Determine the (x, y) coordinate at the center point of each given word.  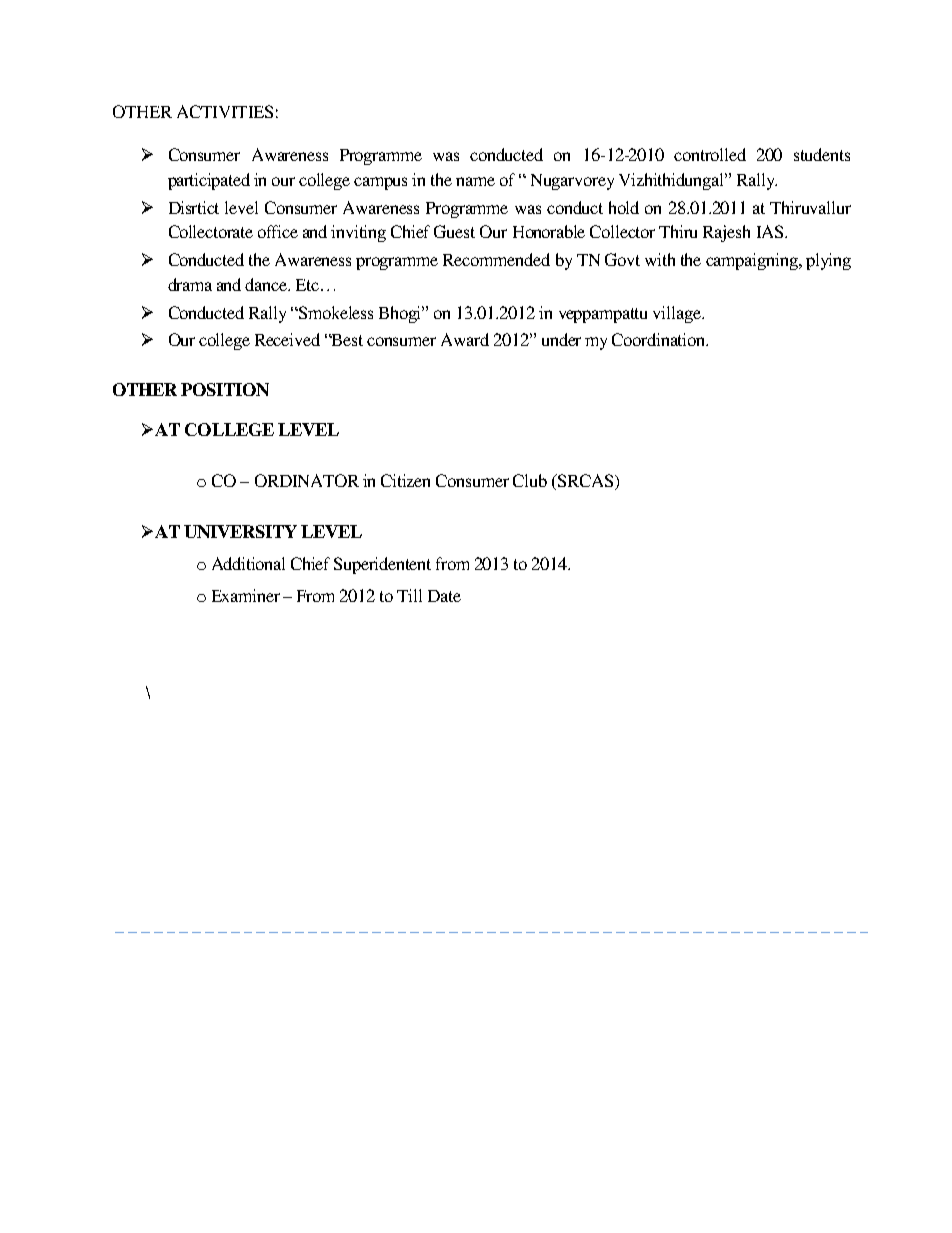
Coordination (660, 339)
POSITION (225, 389)
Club (530, 480)
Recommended (496, 259)
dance (267, 284)
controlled (710, 154)
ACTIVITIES (225, 111)
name (475, 181)
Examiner (246, 595)
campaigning (753, 261)
